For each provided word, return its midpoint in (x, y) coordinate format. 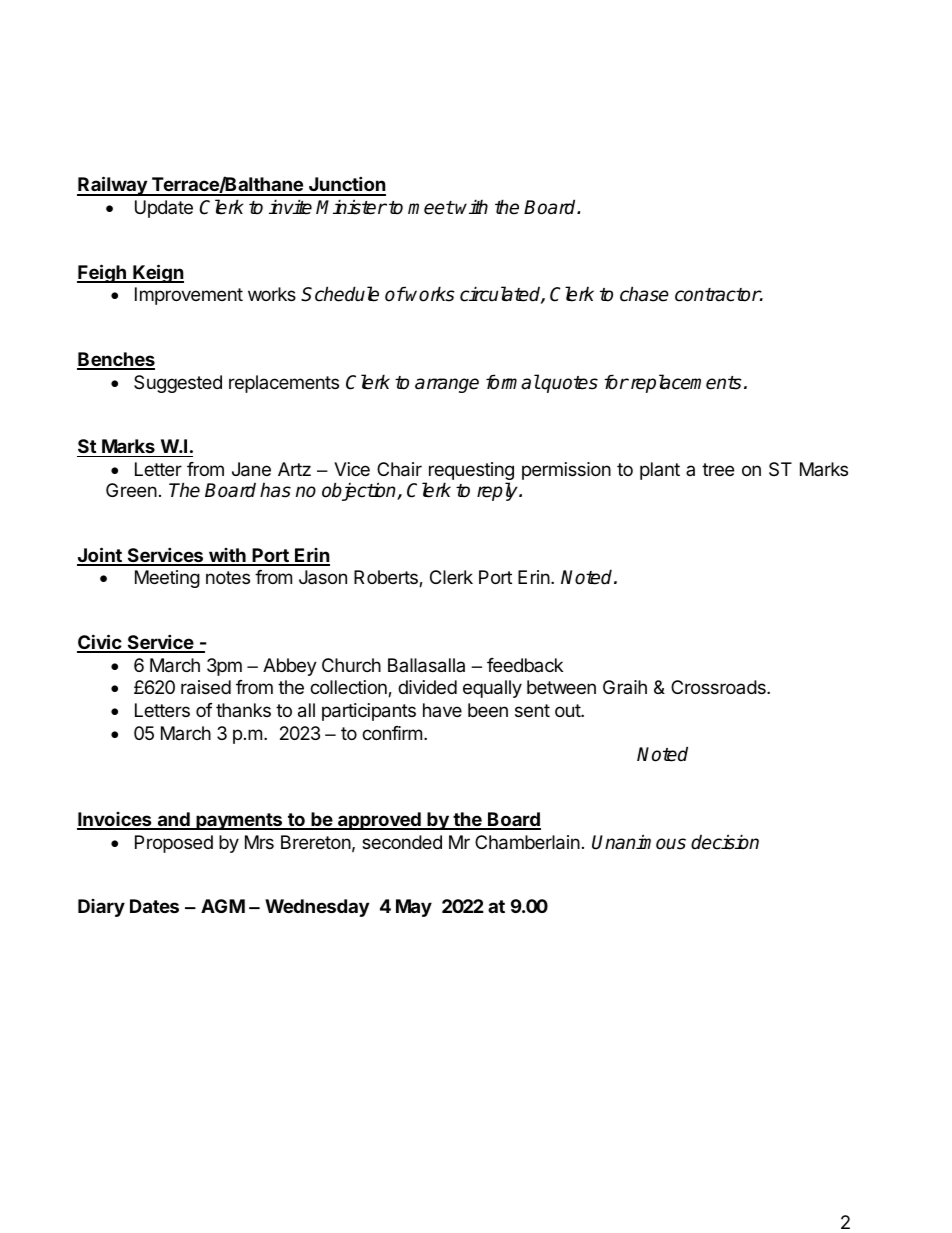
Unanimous (639, 842)
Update (164, 209)
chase (644, 294)
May (414, 908)
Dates (154, 906)
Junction (346, 185)
